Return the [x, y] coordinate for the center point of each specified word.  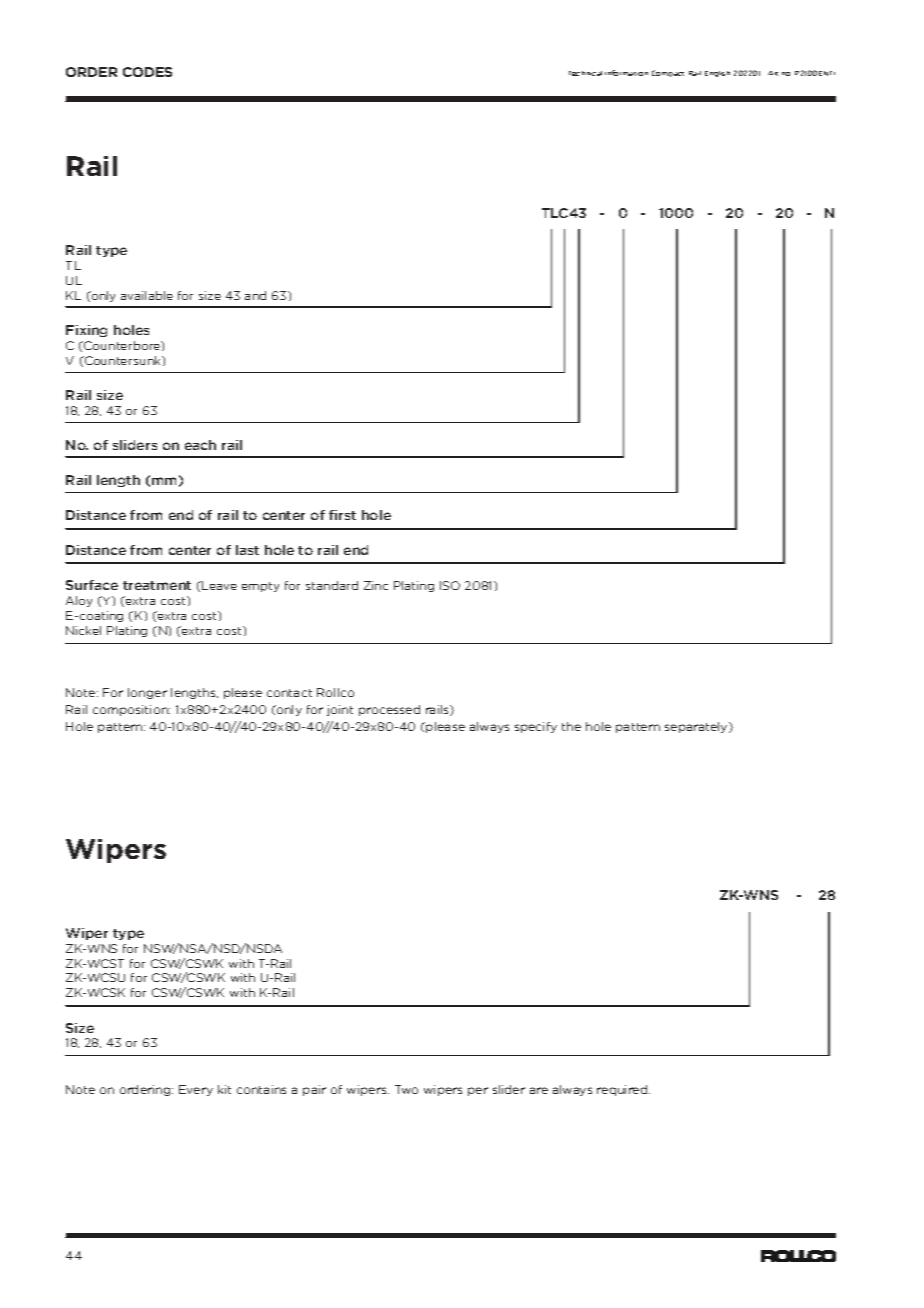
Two [406, 1089]
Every [196, 1090]
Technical [585, 73]
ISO [450, 585]
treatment [157, 585]
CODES [147, 72]
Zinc [376, 585]
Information [626, 73]
